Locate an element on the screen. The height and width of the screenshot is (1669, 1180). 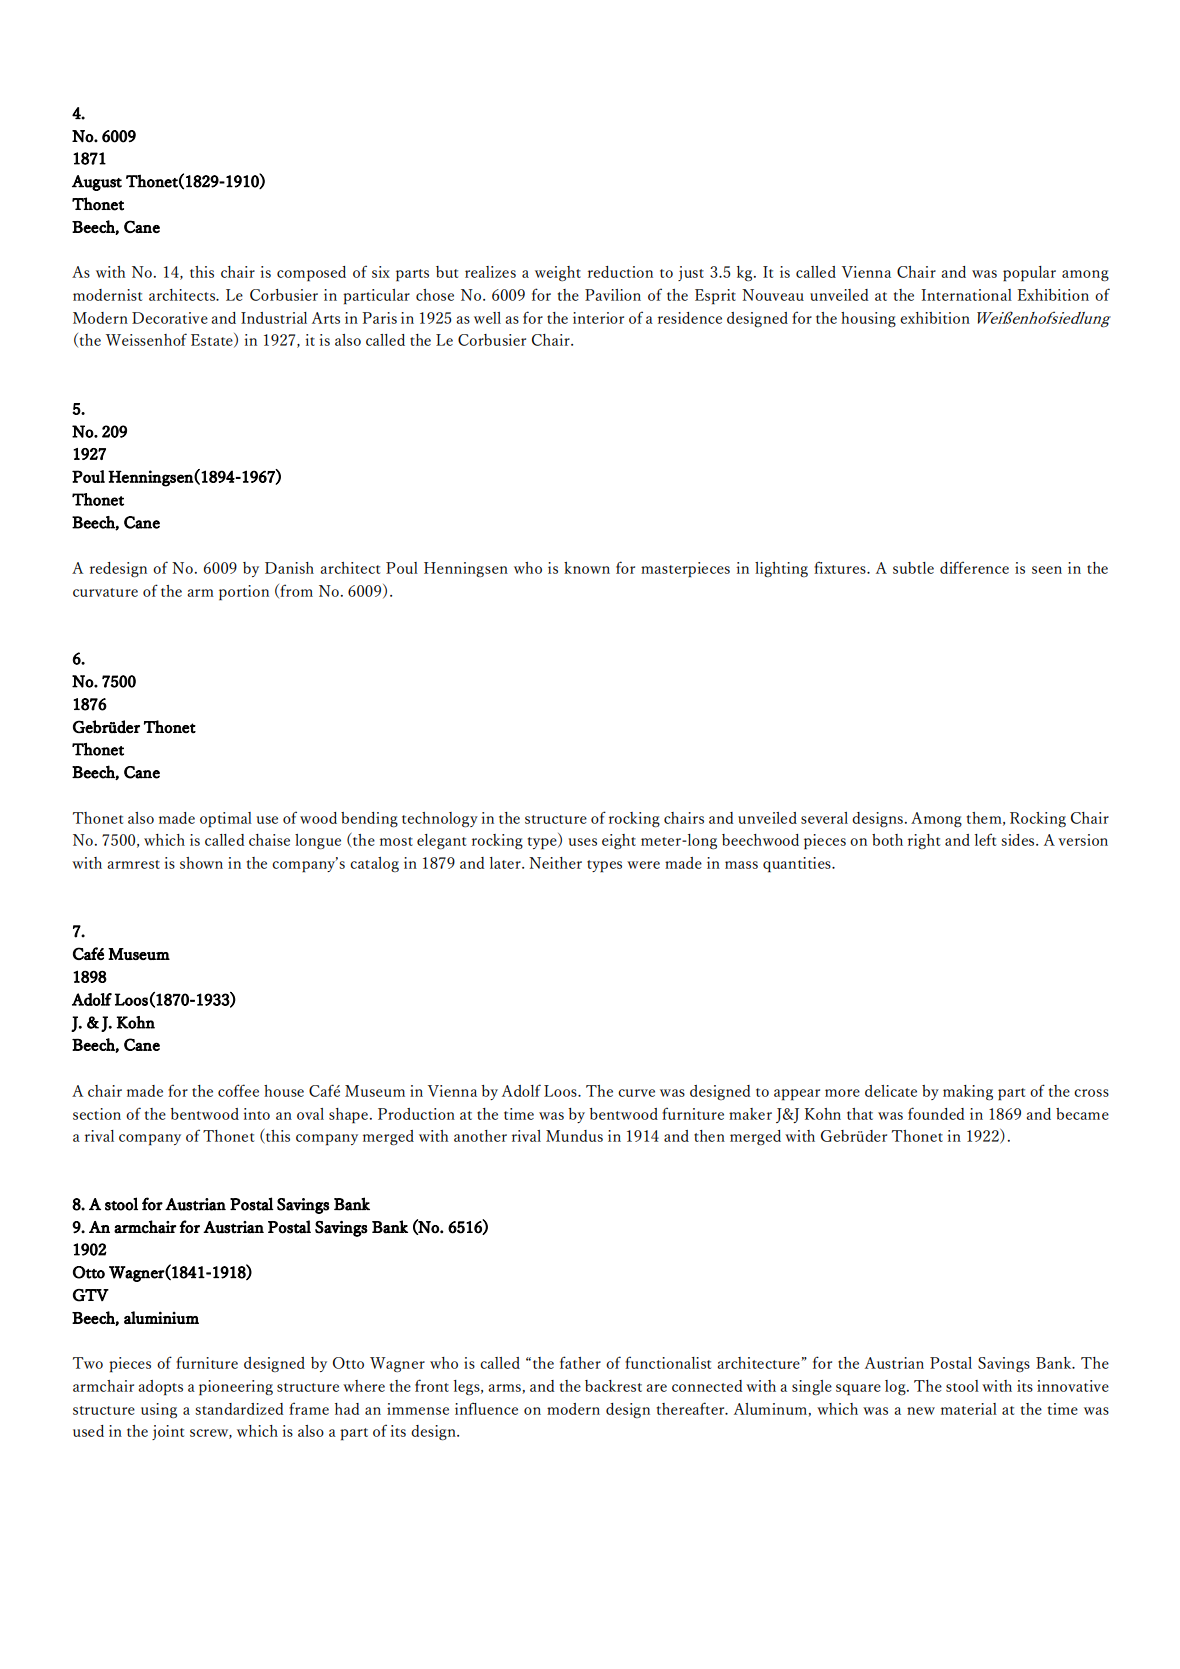
reduction is located at coordinates (620, 272).
